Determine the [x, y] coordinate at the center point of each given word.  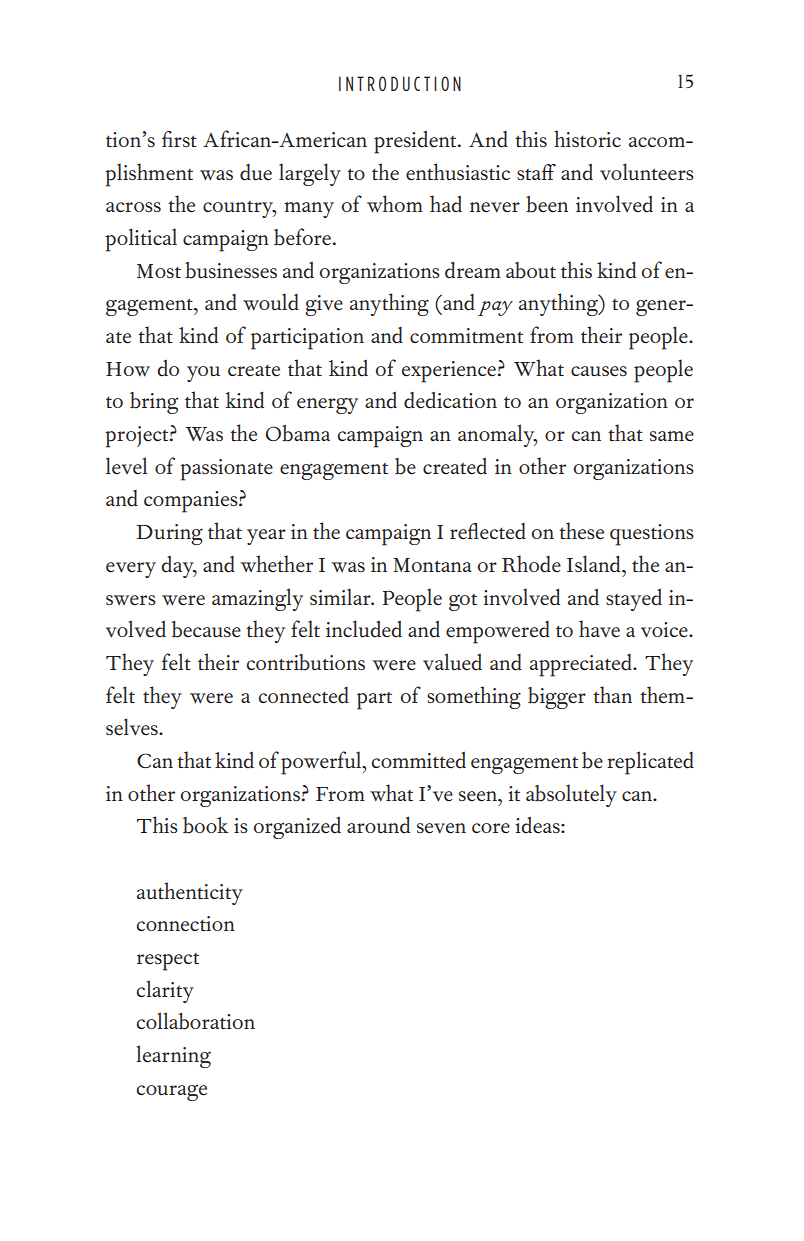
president [416, 142]
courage [171, 1093]
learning [173, 1056]
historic [587, 138]
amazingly [257, 599]
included [364, 629]
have [599, 629]
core [491, 828]
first [179, 139]
